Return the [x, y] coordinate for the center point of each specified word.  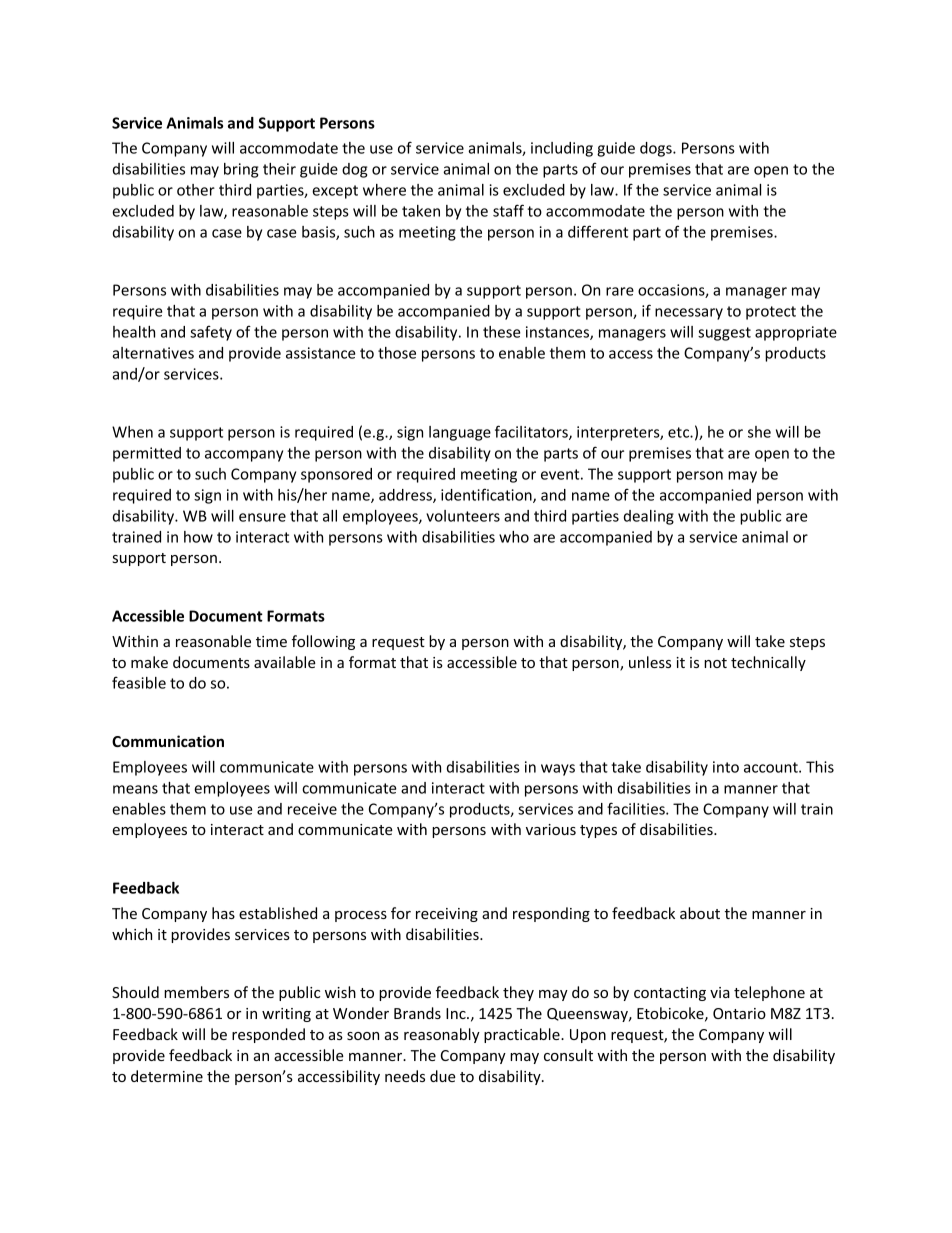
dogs [657, 149]
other [196, 190]
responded [268, 1035]
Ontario [739, 1013]
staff [508, 210]
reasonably [442, 1035]
